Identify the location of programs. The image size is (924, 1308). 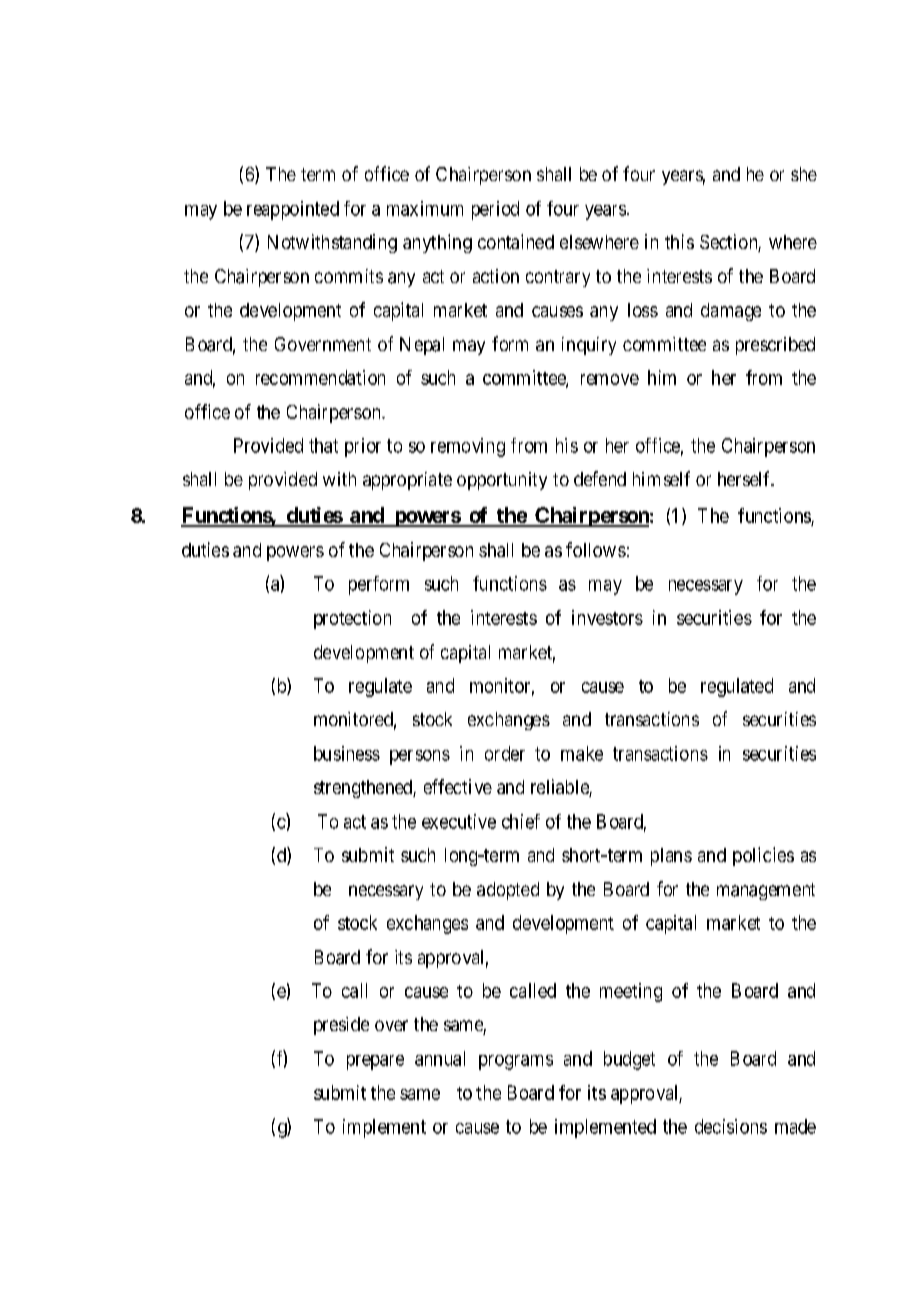
(516, 1062).
